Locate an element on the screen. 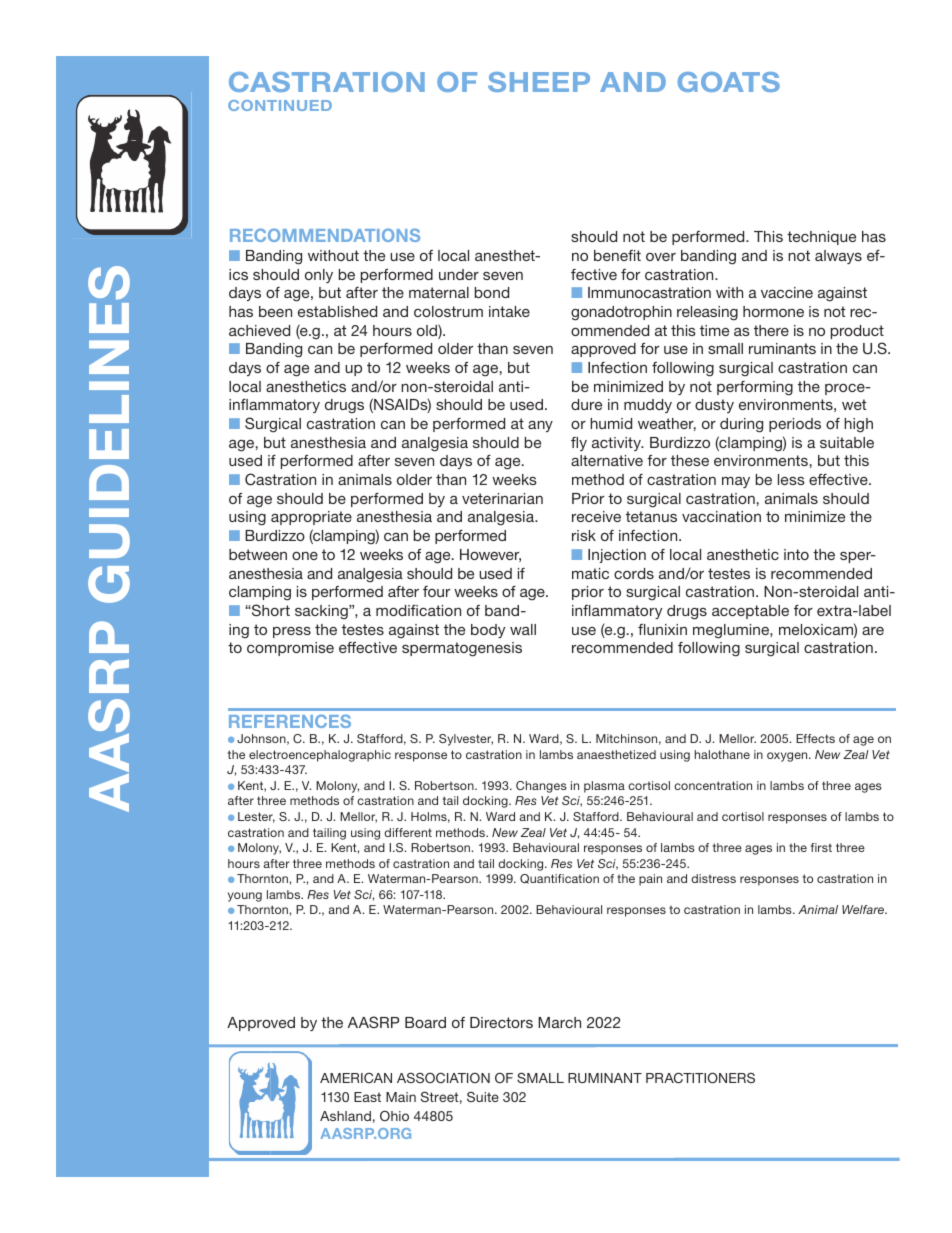 The width and height of the screenshot is (952, 1233). PRACTITIONERS is located at coordinates (700, 1077).
